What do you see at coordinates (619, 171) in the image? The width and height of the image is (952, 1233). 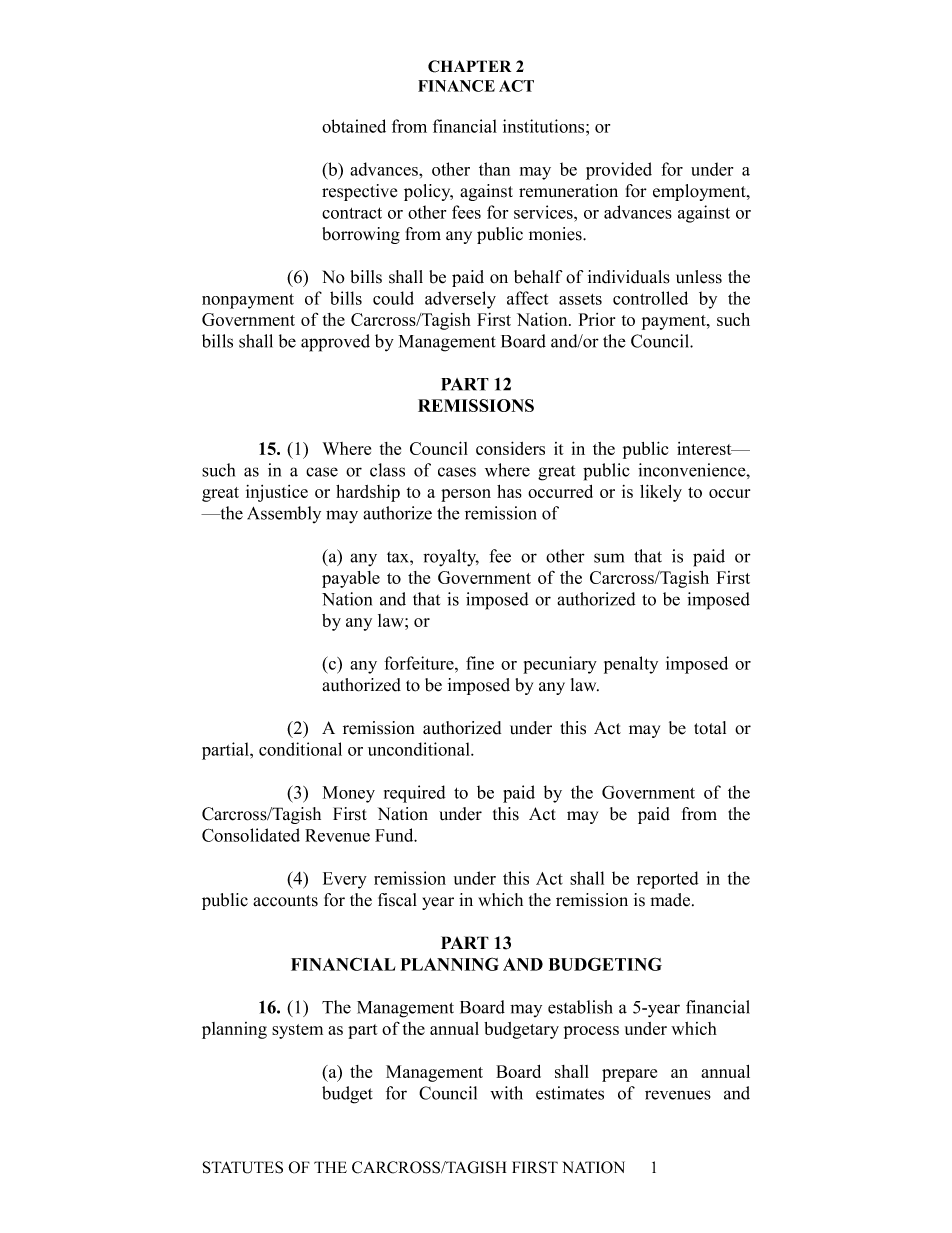 I see `provided` at bounding box center [619, 171].
